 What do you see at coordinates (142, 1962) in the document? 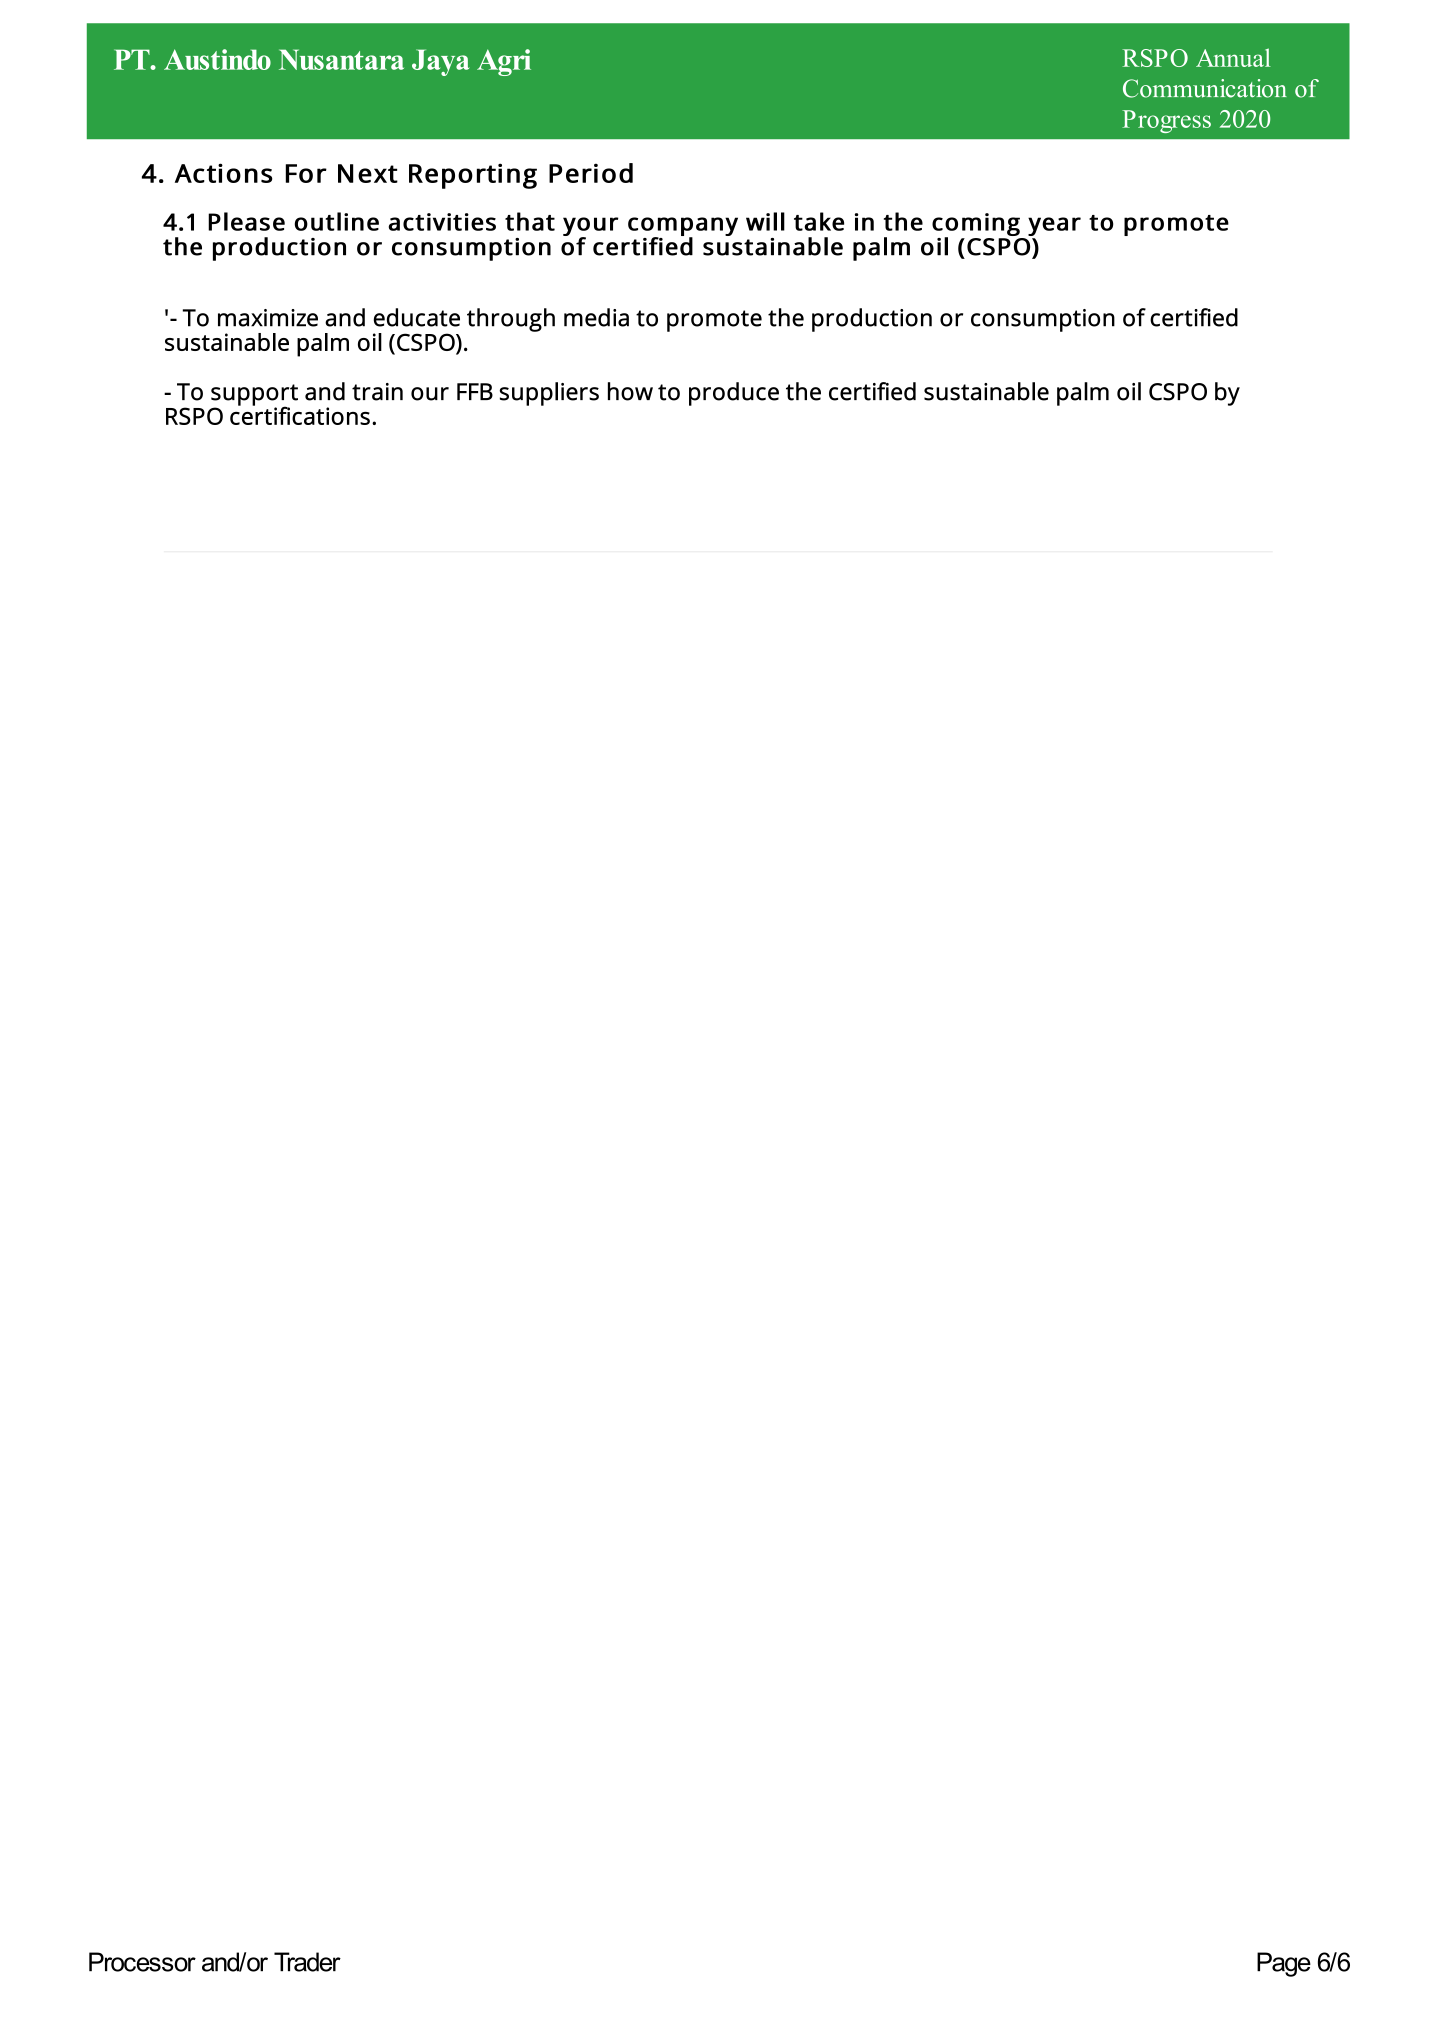
I see `Processor` at bounding box center [142, 1962].
